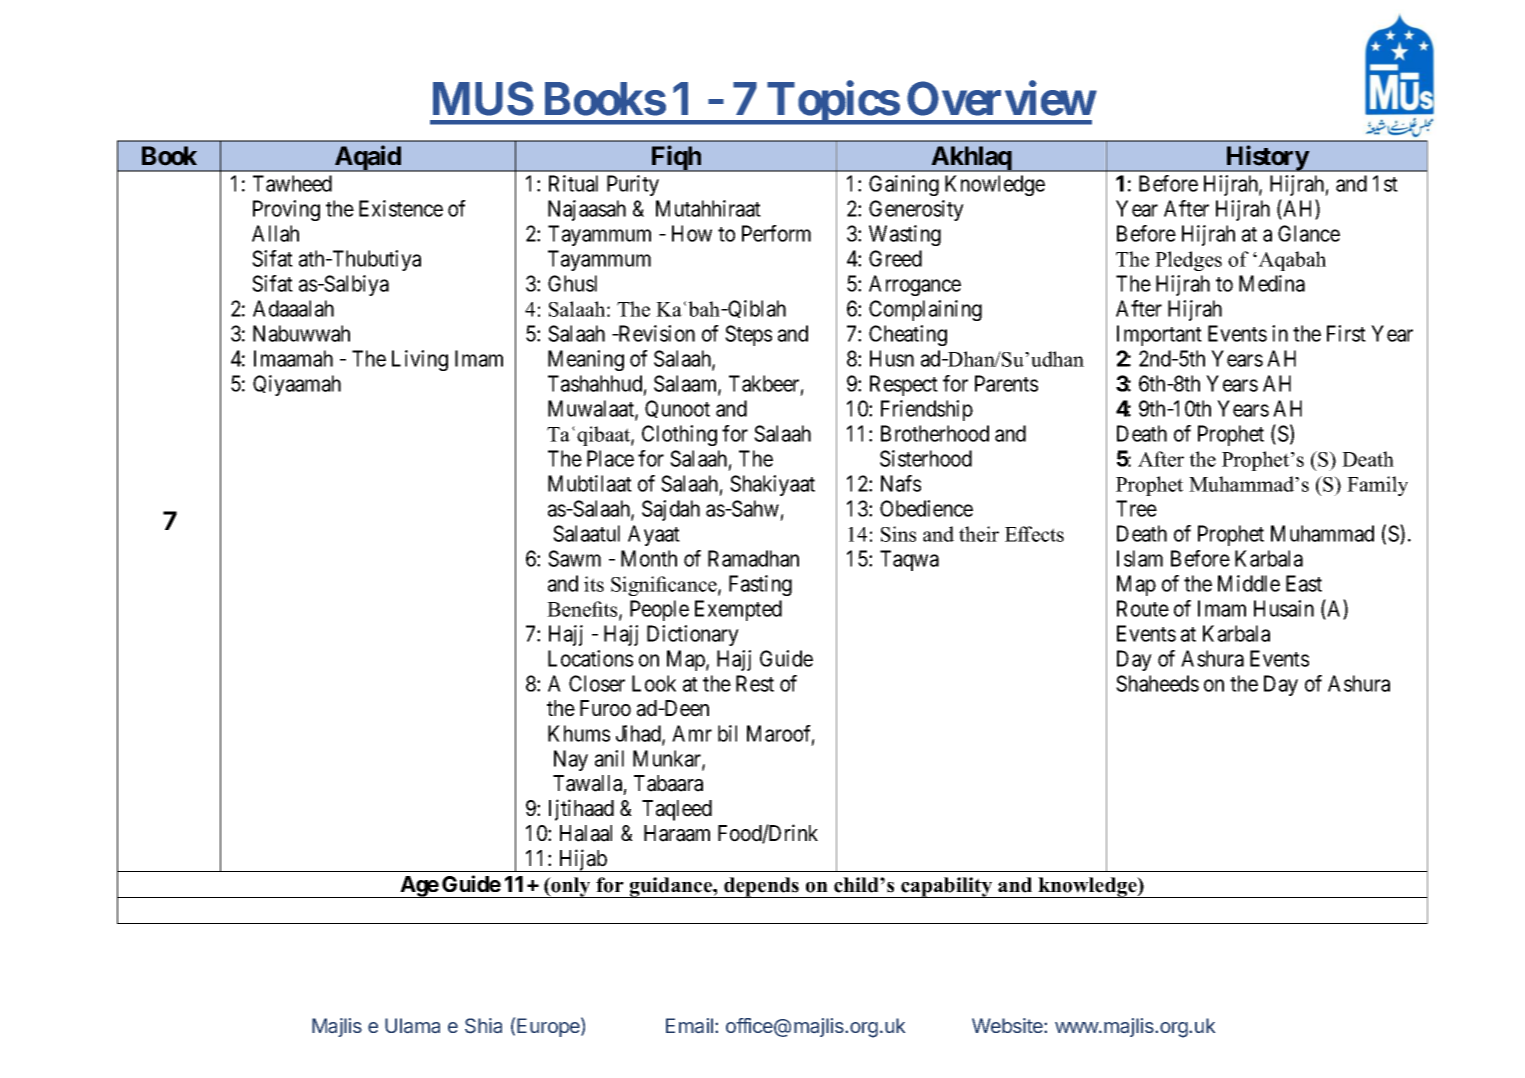 The width and height of the document is (1525, 1078). I want to click on capability, so click(947, 887).
